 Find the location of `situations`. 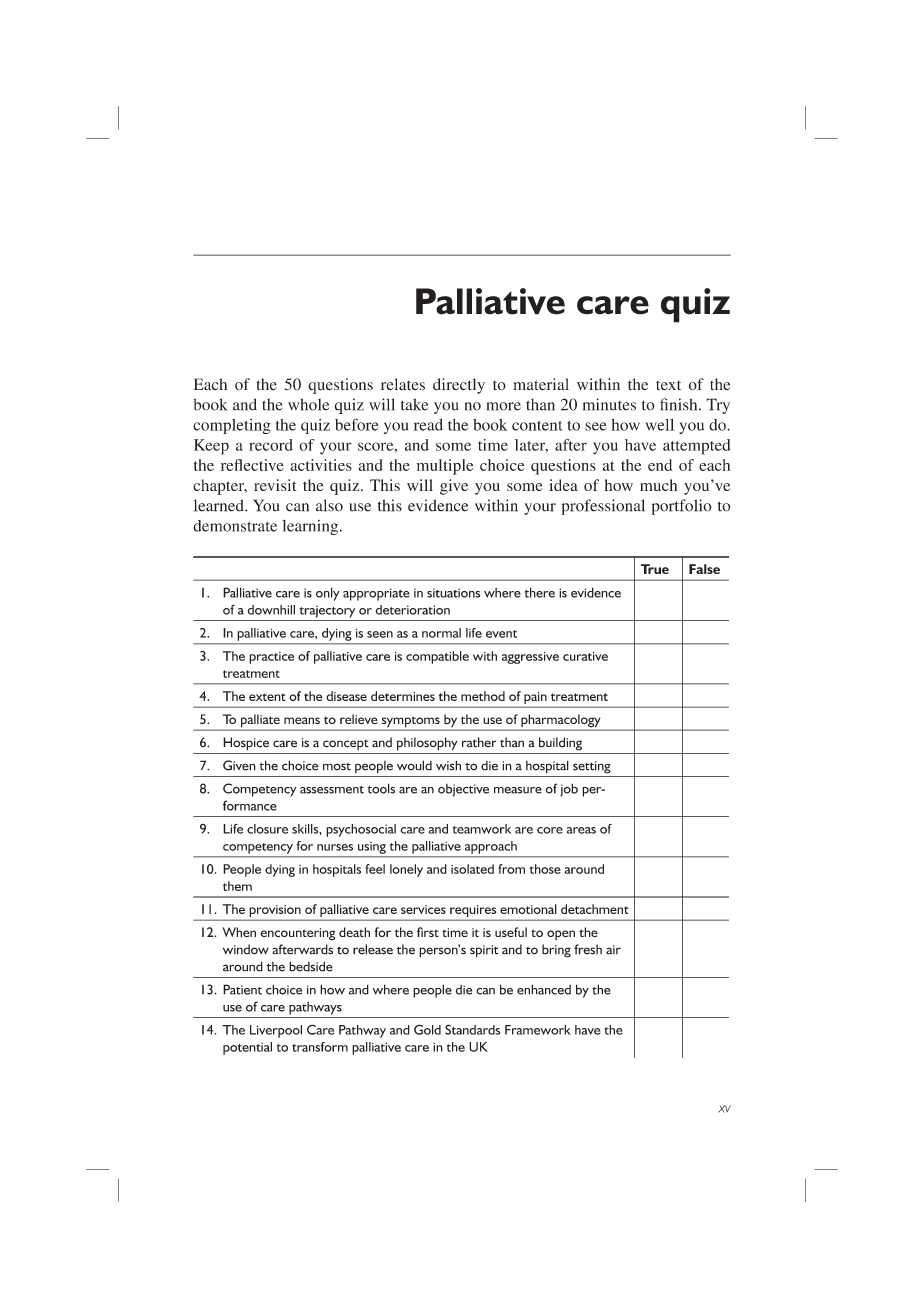

situations is located at coordinates (453, 593).
